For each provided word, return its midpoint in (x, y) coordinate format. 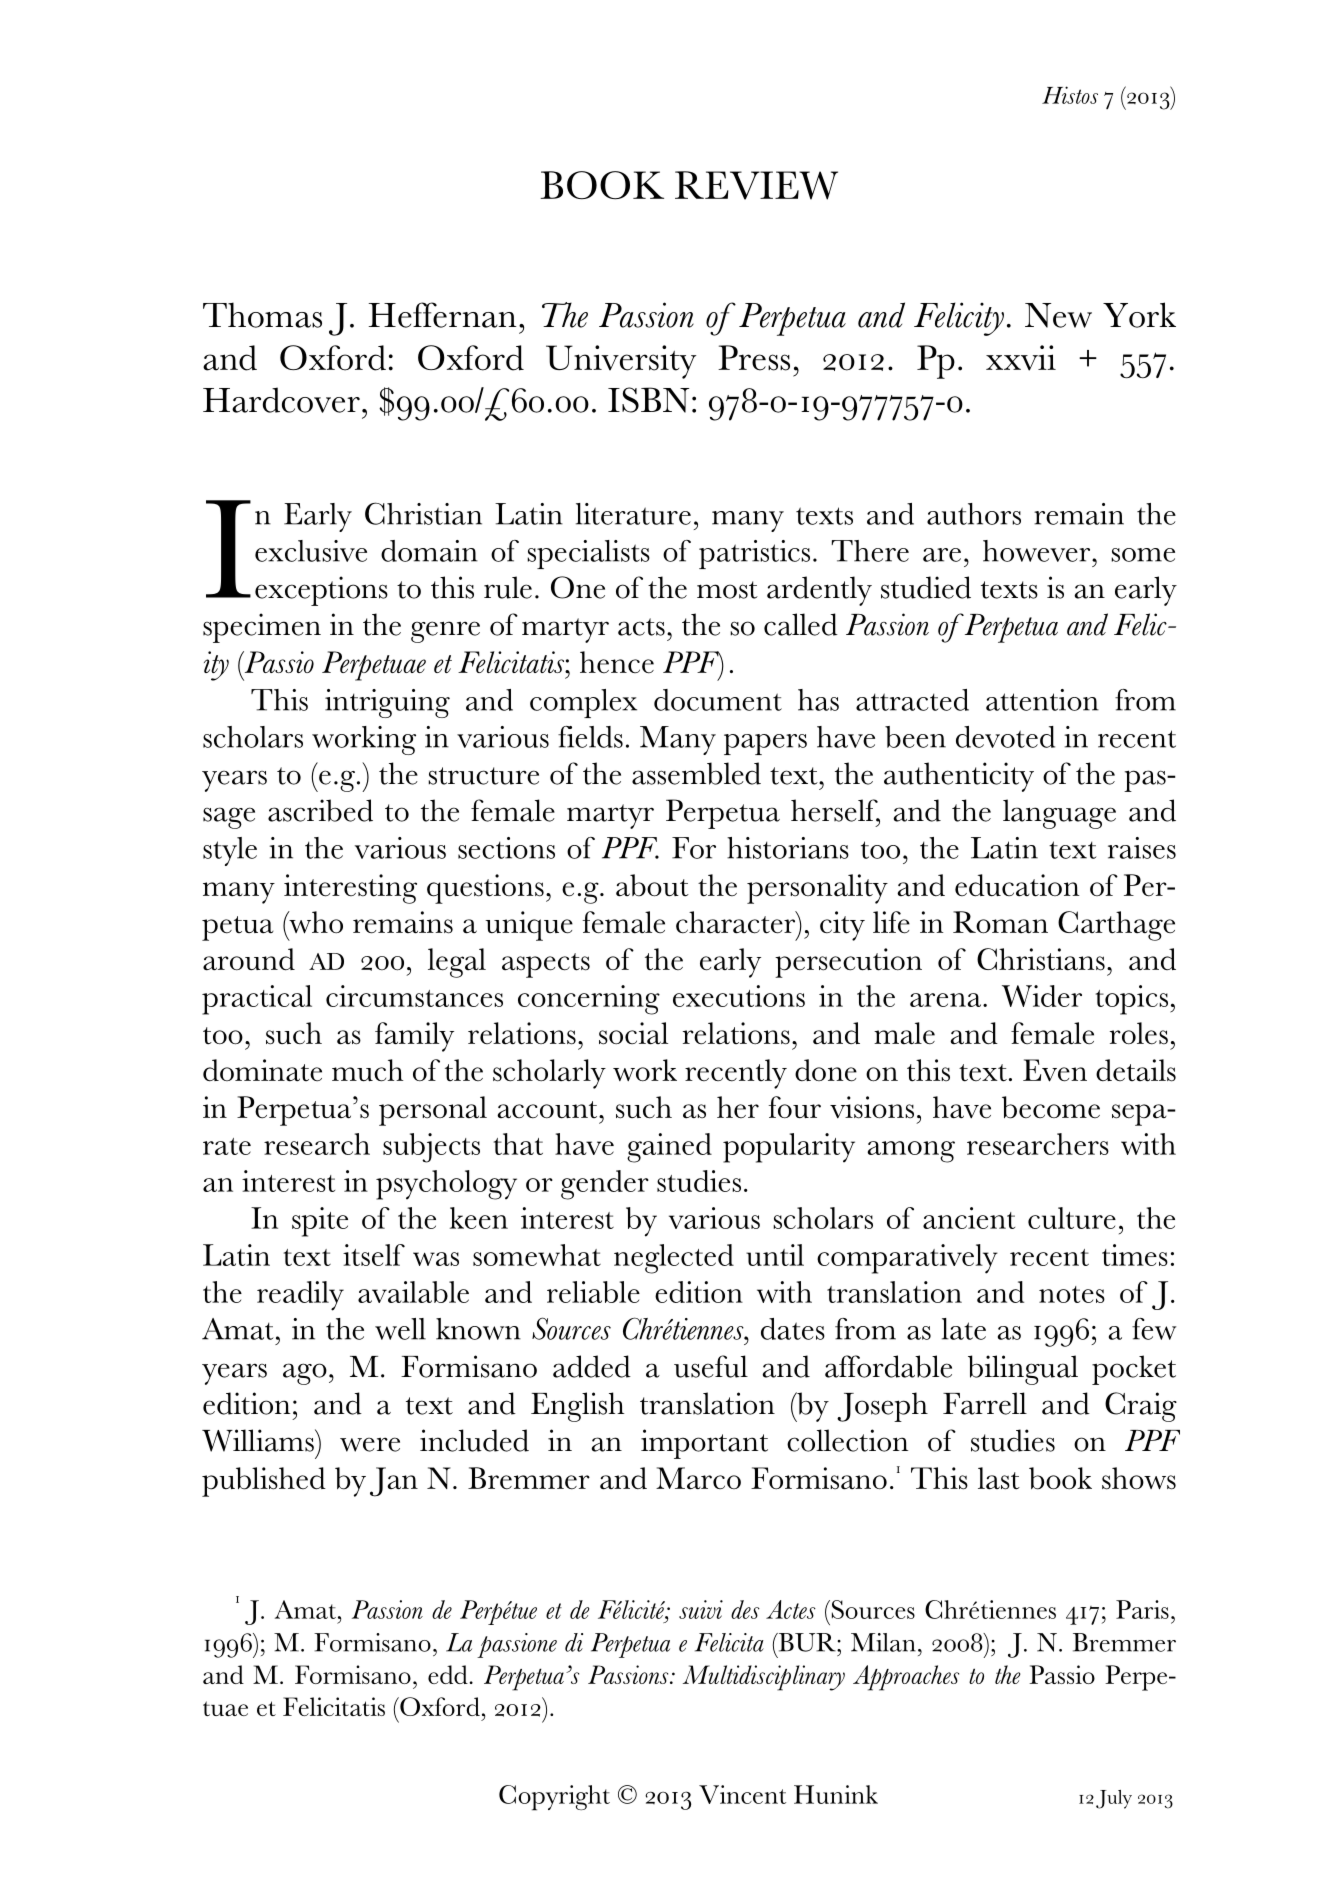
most (727, 590)
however (1038, 551)
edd (448, 1674)
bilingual (1023, 1370)
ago (305, 1374)
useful (711, 1366)
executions (739, 996)
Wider (1042, 996)
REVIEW (756, 185)
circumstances (414, 996)
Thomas (262, 315)
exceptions (321, 591)
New (1058, 315)
